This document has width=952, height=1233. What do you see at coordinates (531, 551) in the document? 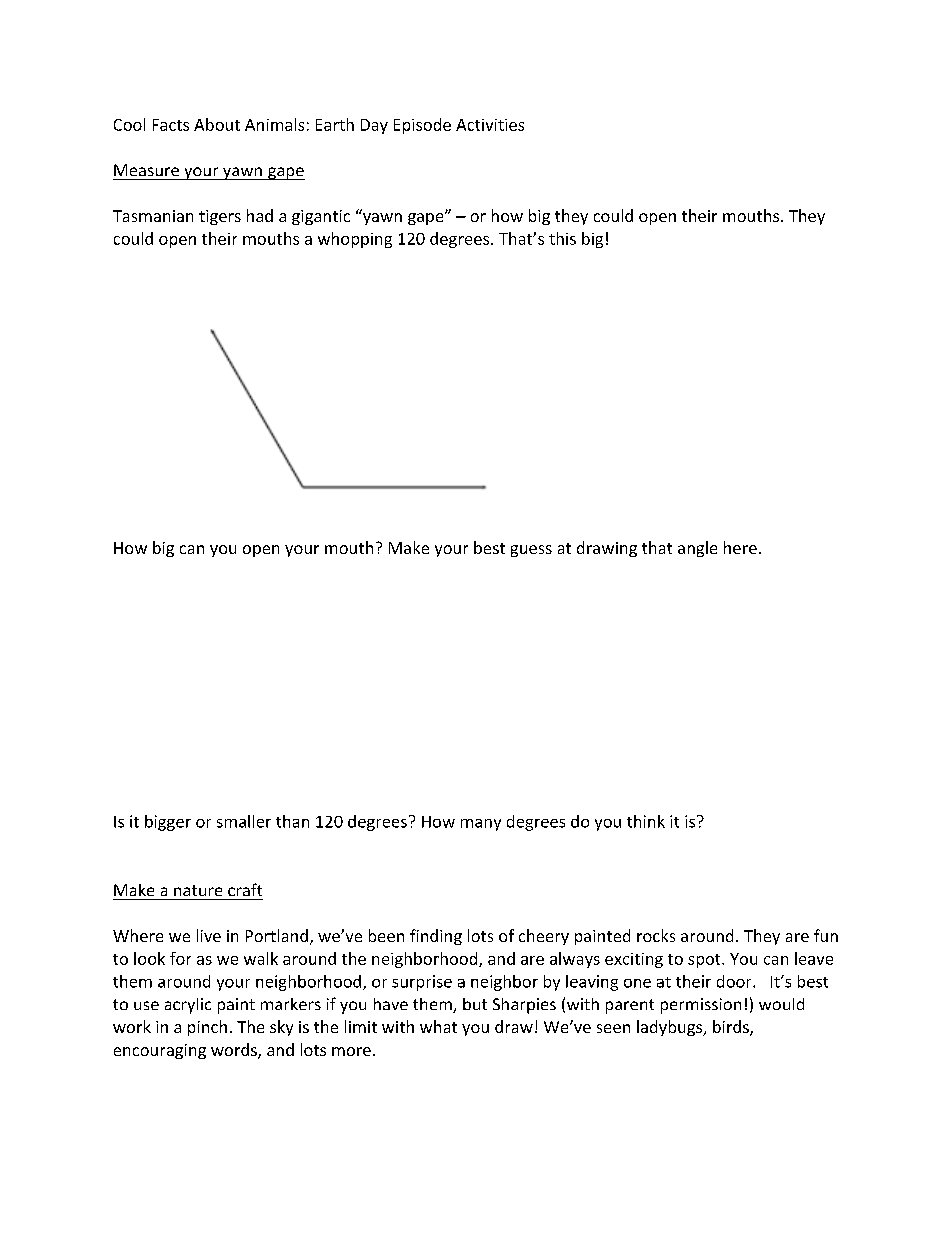
I see `guess` at bounding box center [531, 551].
